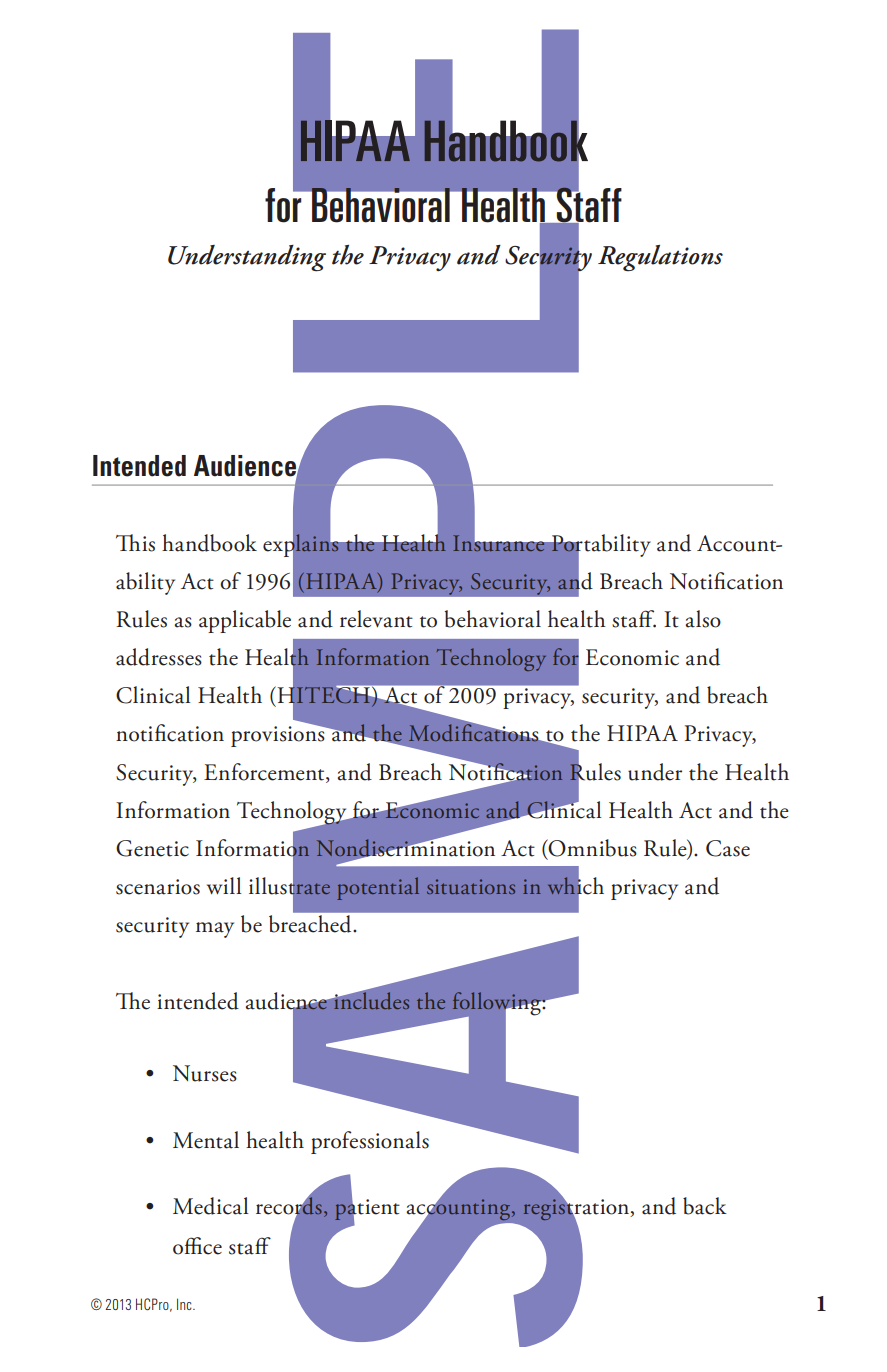 The height and width of the screenshot is (1372, 887). I want to click on relevant, so click(376, 619).
